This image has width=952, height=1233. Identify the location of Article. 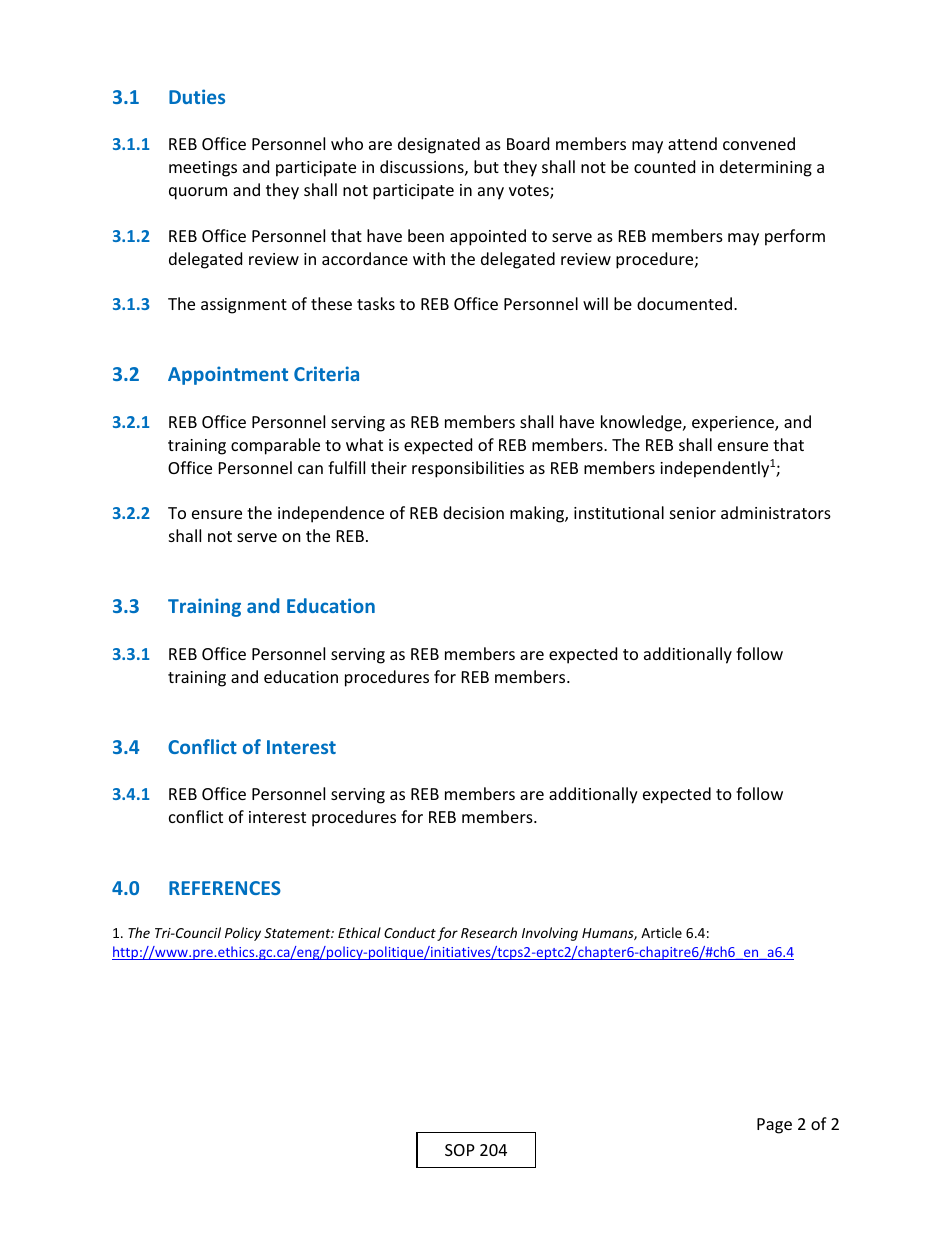
(661, 932).
